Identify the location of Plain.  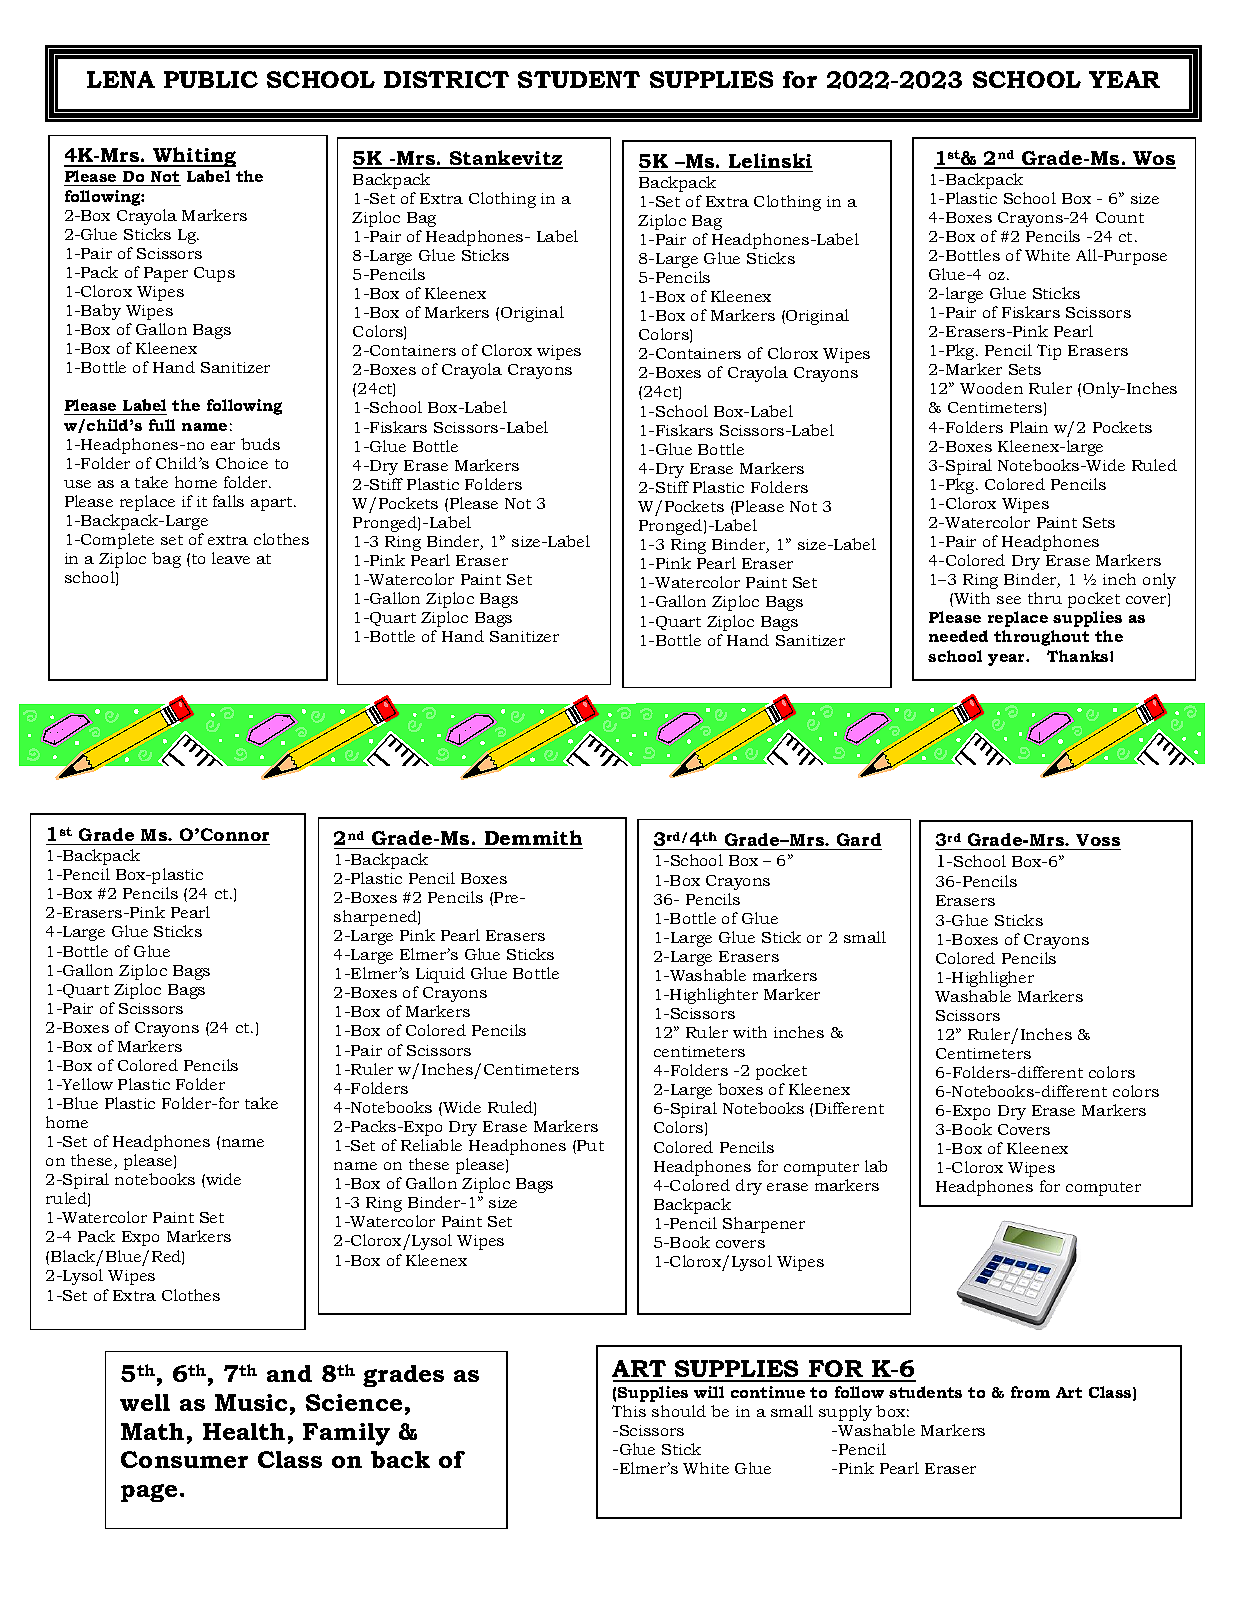
(1029, 427).
